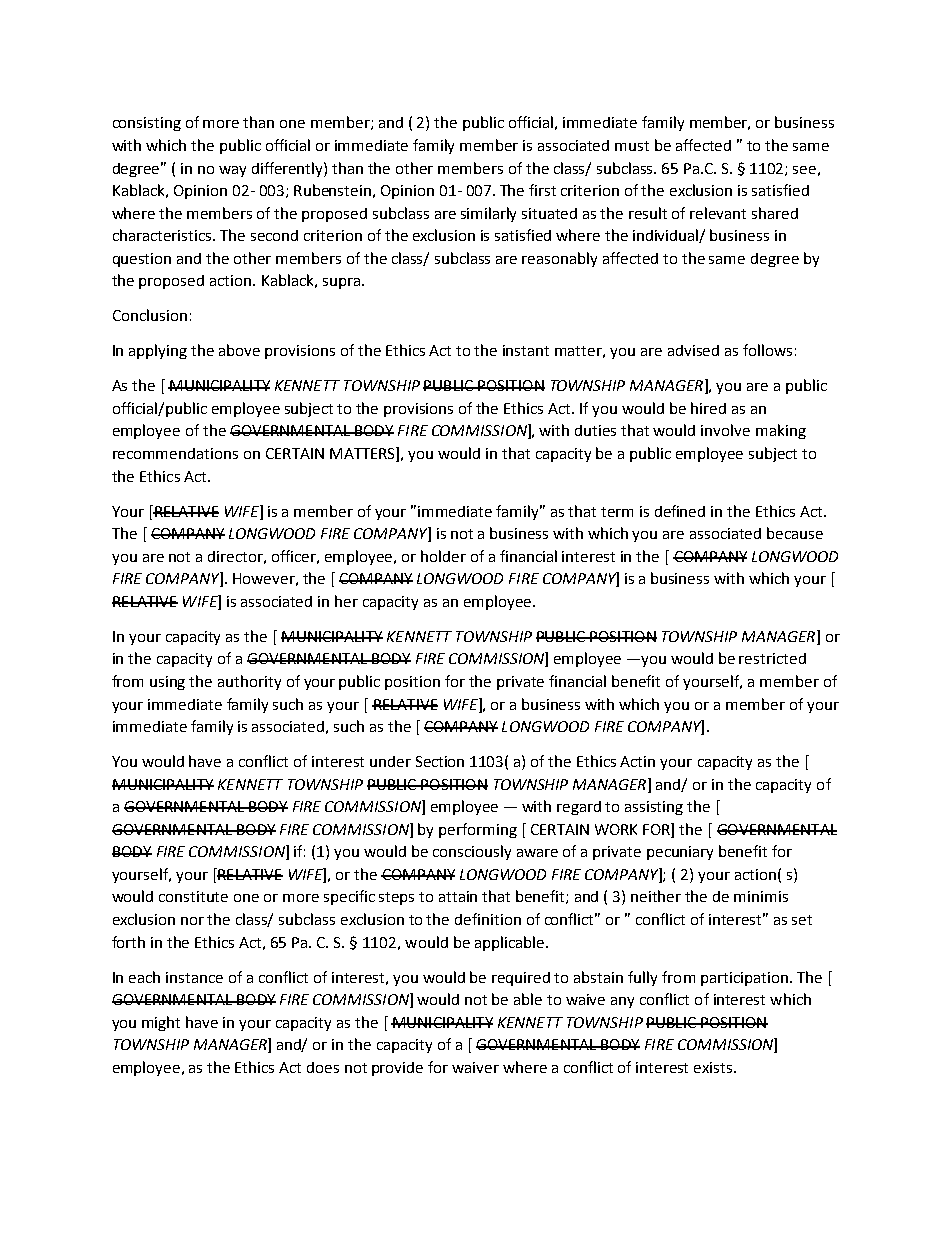 This screenshot has width=952, height=1233. Describe the element at coordinates (161, 1023) in the screenshot. I see `might` at that location.
